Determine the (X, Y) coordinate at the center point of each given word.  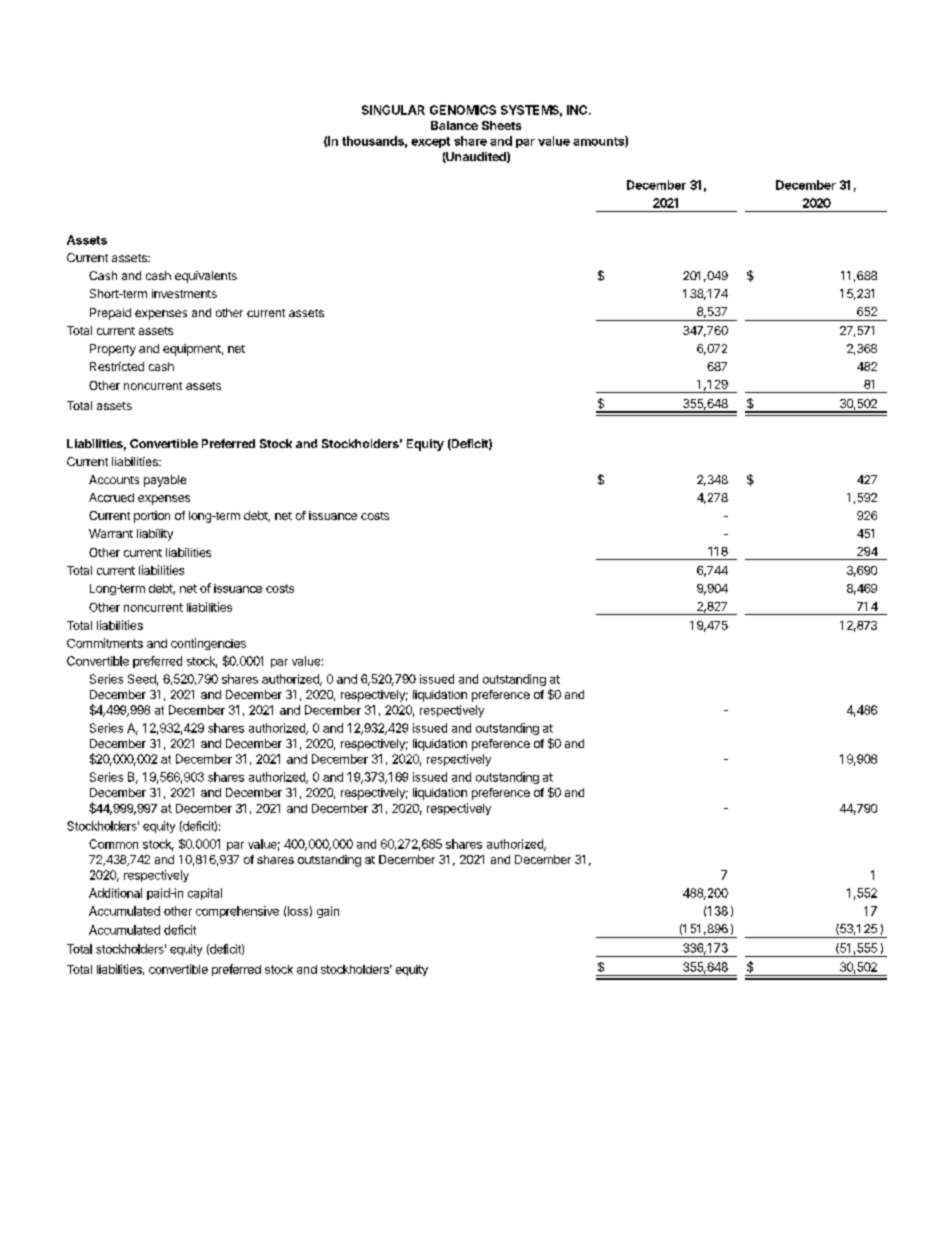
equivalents (206, 277)
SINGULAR (393, 110)
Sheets (501, 125)
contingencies (208, 644)
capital (205, 894)
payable (165, 481)
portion (152, 517)
